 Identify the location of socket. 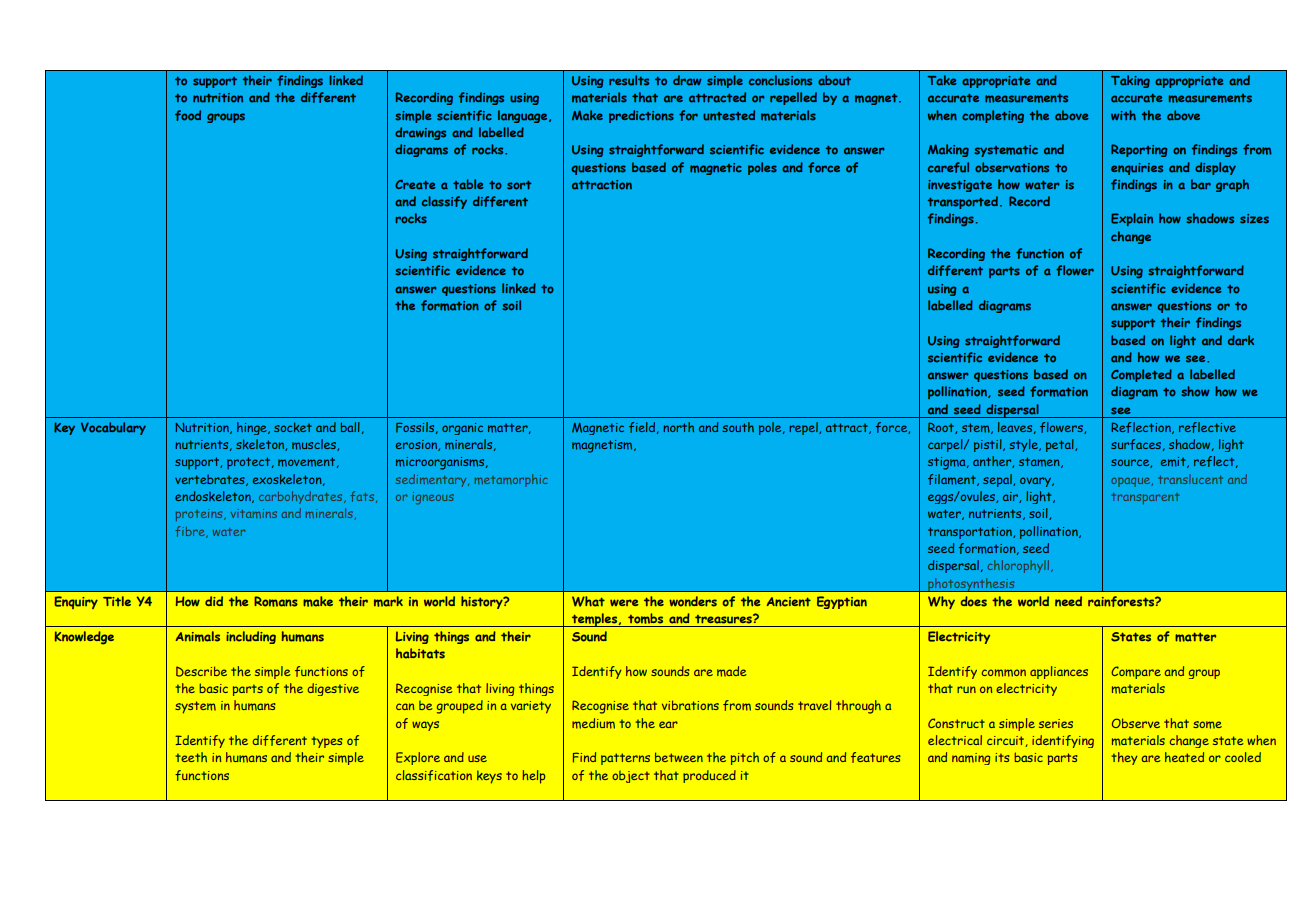
(293, 427).
